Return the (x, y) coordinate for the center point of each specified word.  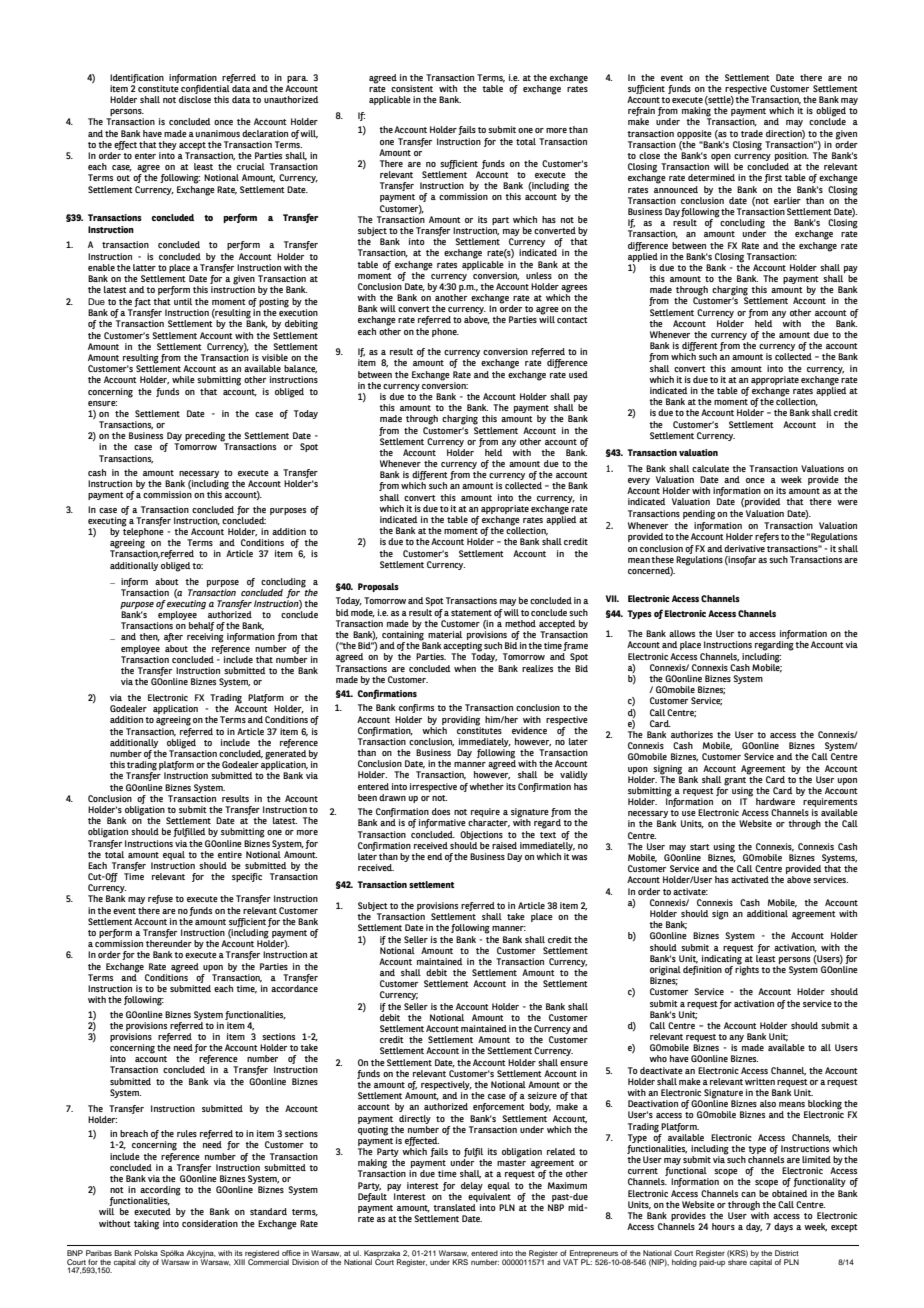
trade (752, 133)
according (160, 1192)
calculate (710, 468)
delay (472, 1186)
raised (504, 845)
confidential (206, 88)
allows (682, 633)
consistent (412, 88)
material (445, 634)
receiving (205, 638)
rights (747, 969)
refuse (160, 899)
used (578, 374)
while (183, 379)
